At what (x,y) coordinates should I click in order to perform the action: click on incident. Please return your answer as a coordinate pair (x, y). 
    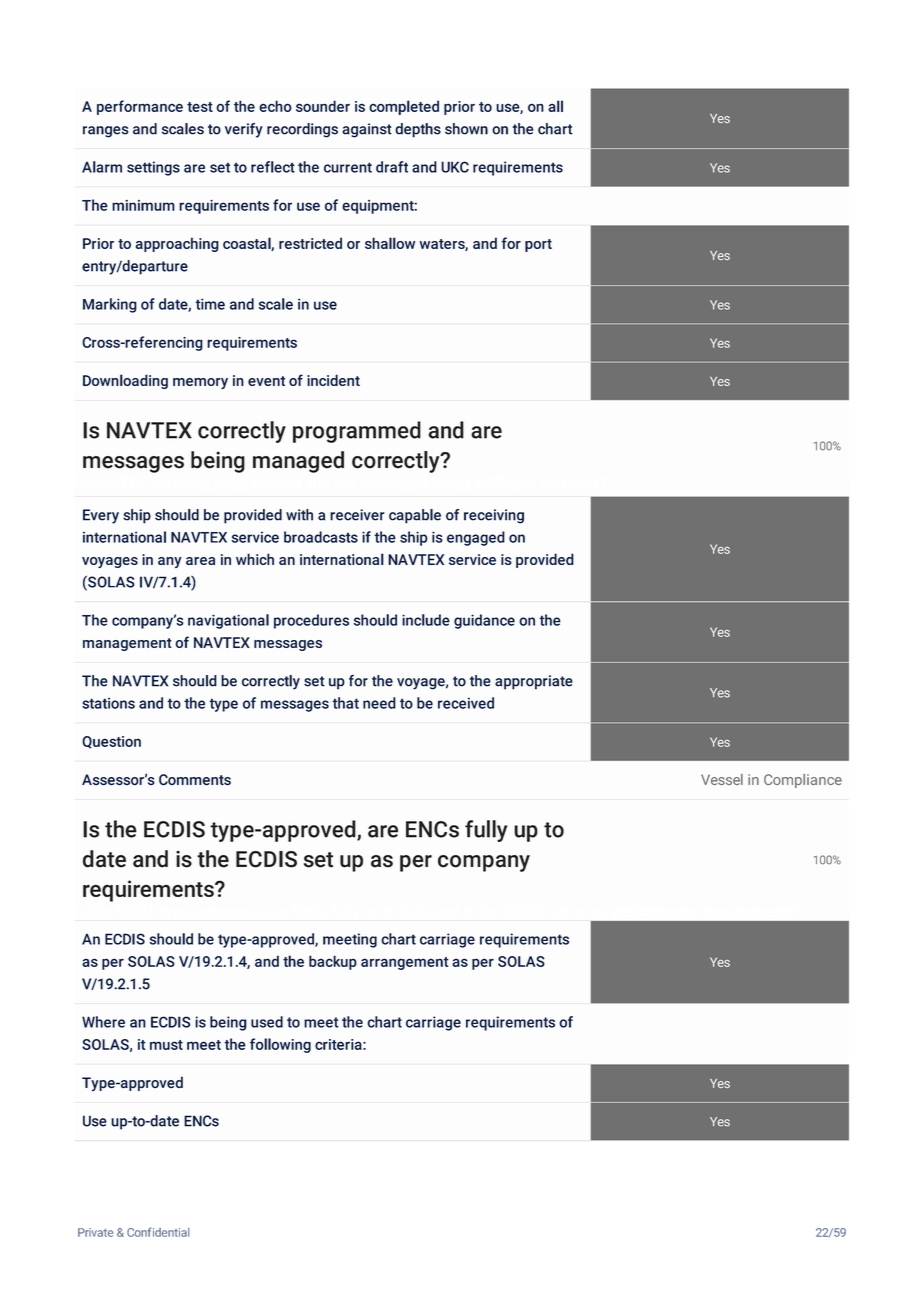
    Looking at the image, I should click on (333, 380).
